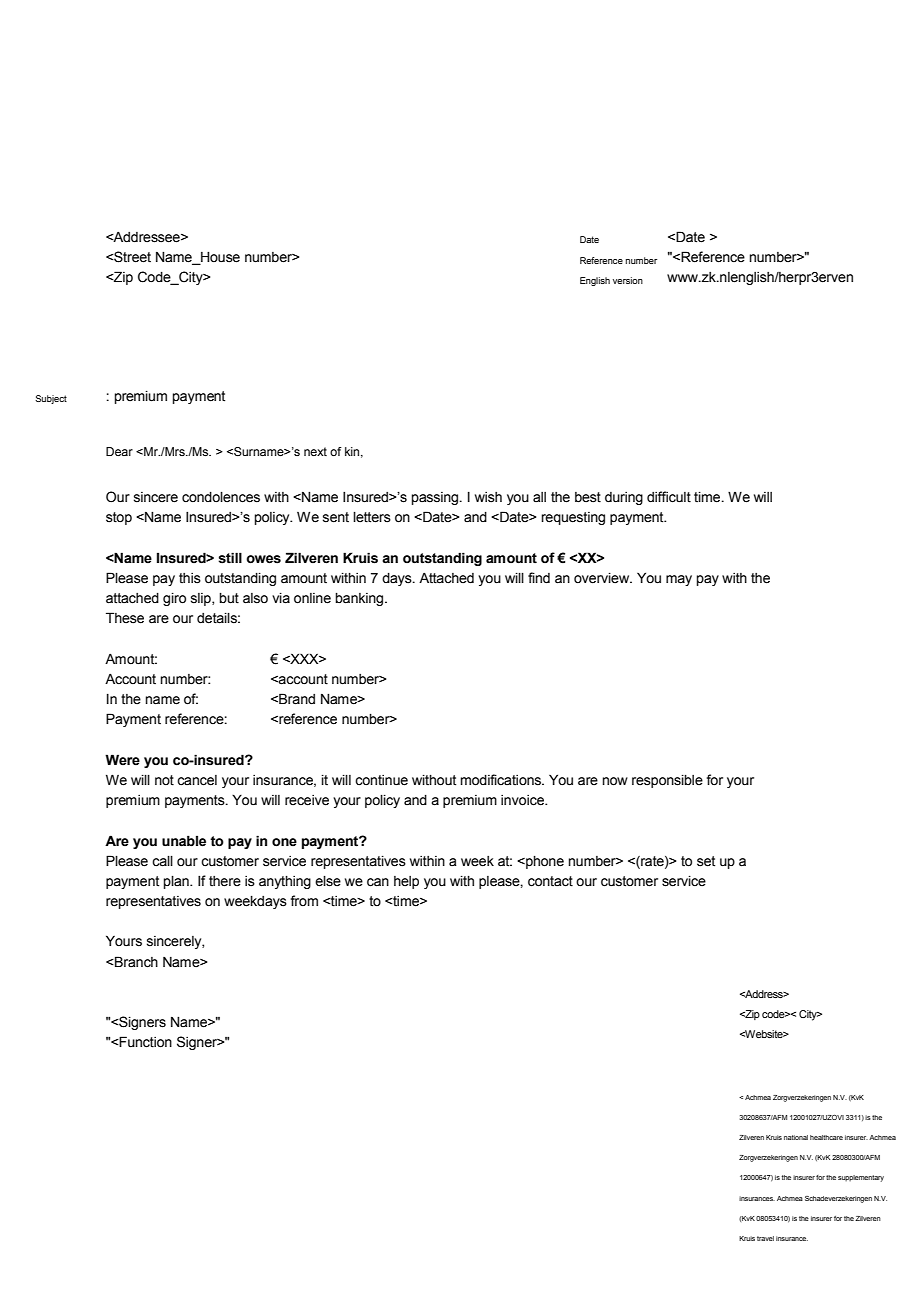 Image resolution: width=924 pixels, height=1308 pixels. I want to click on passing, so click(436, 498).
